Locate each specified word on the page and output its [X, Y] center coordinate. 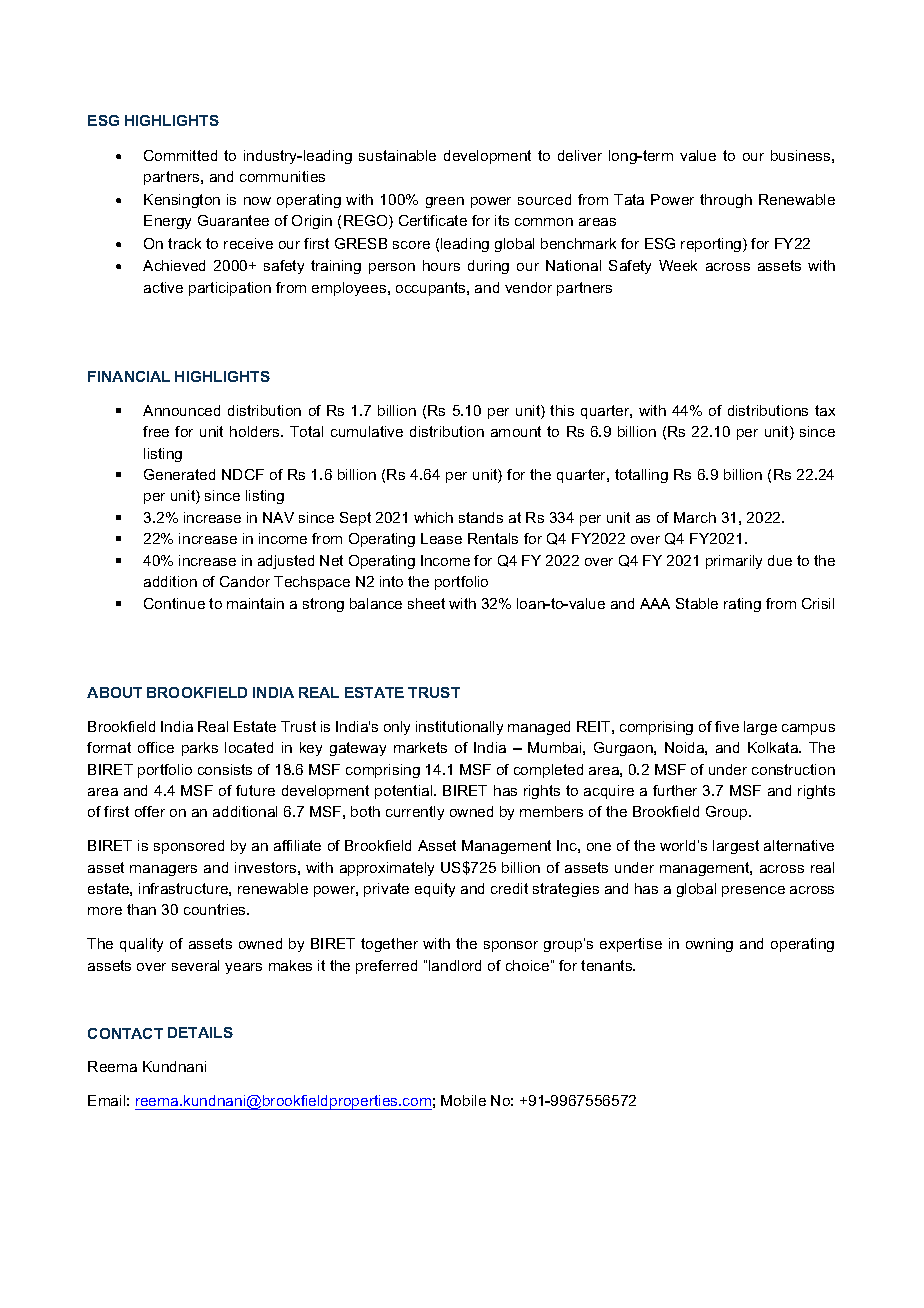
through [726, 201]
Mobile [463, 1100]
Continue [174, 603]
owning [709, 945]
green [445, 202]
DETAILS [200, 1032]
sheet [426, 603]
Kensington [182, 201]
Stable [697, 603]
